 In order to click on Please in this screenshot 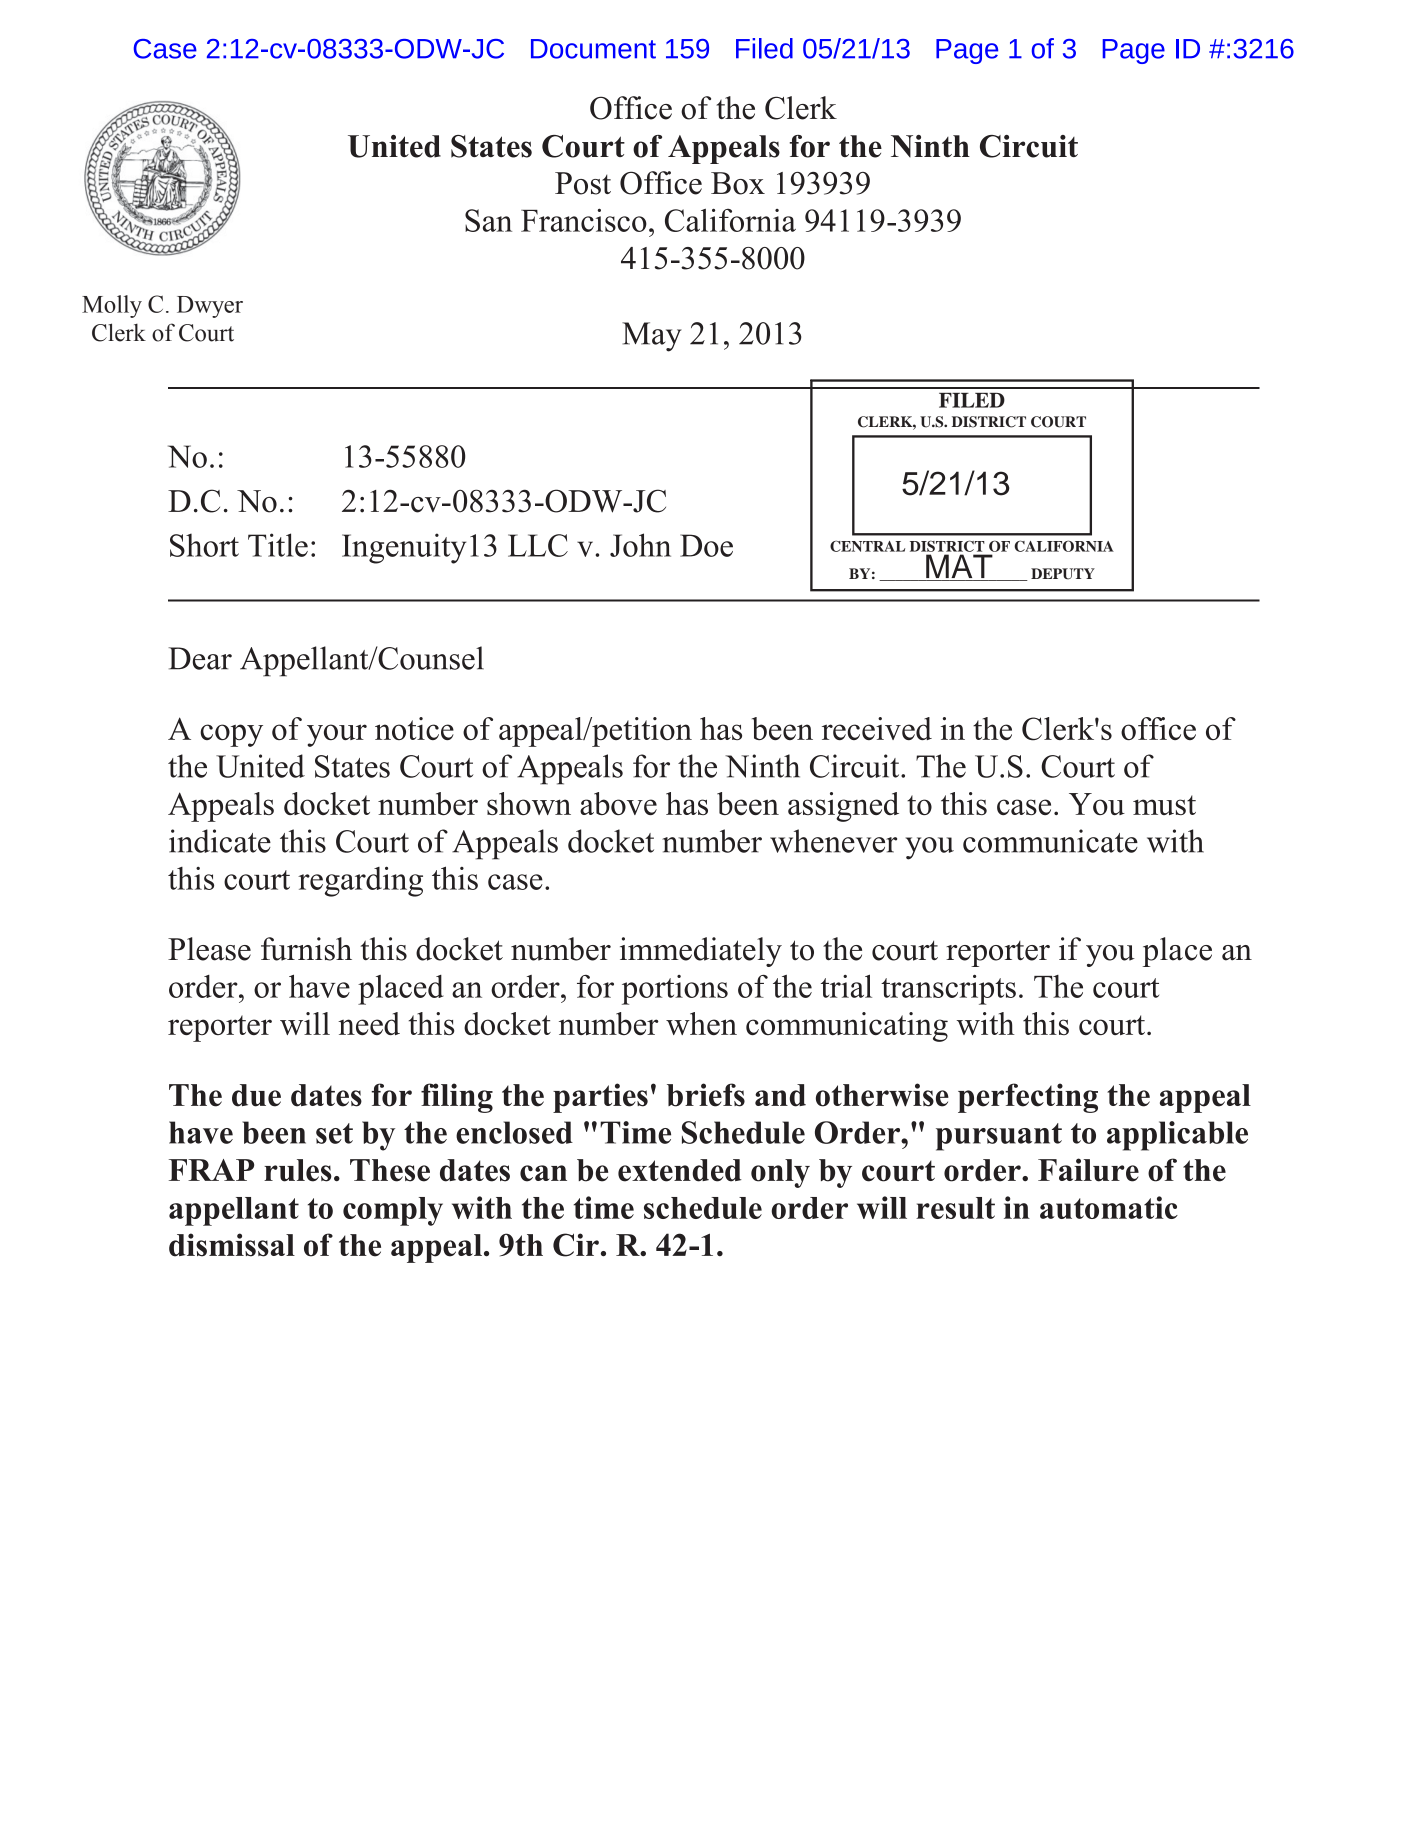, I will do `click(209, 949)`.
